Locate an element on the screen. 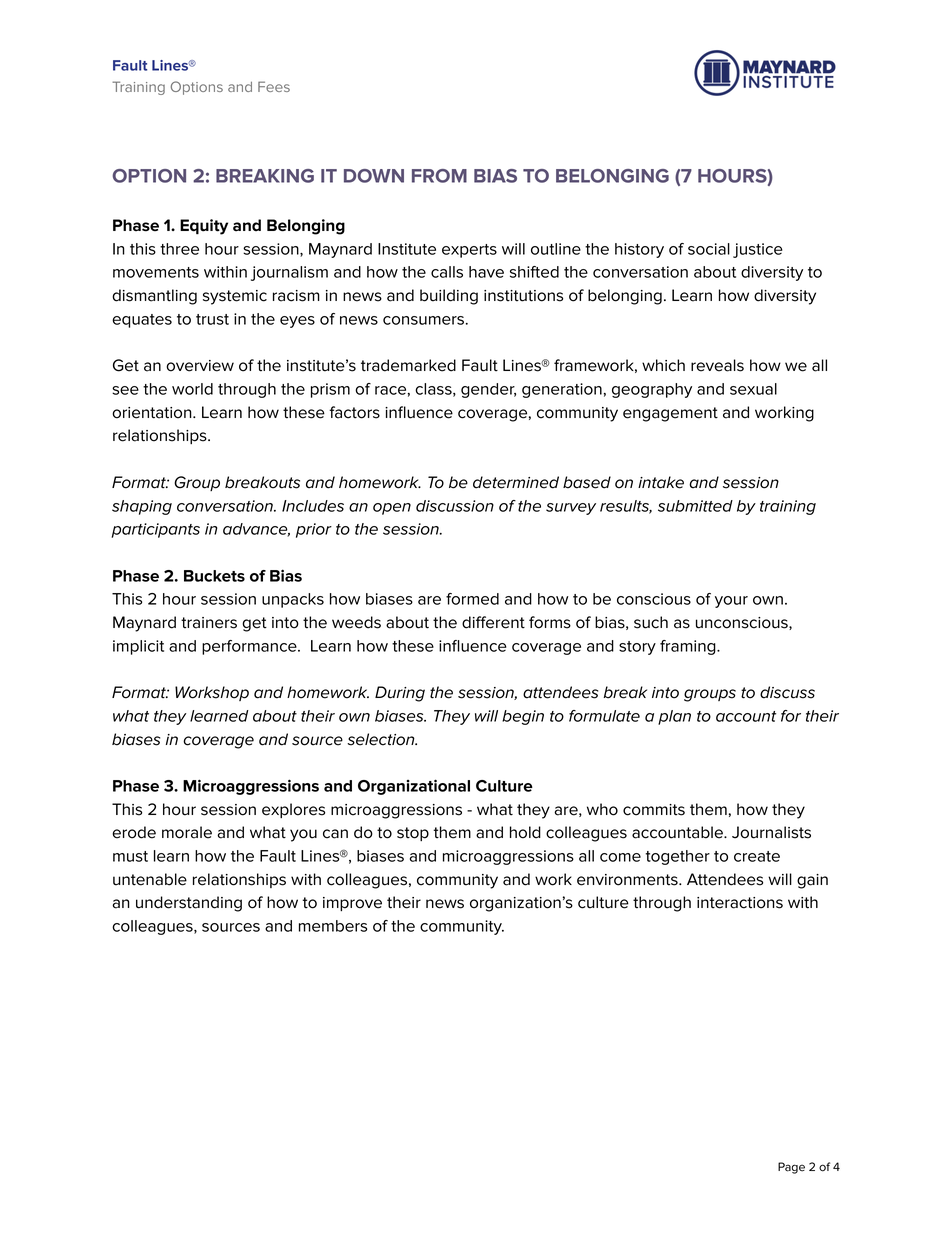  social is located at coordinates (709, 249).
